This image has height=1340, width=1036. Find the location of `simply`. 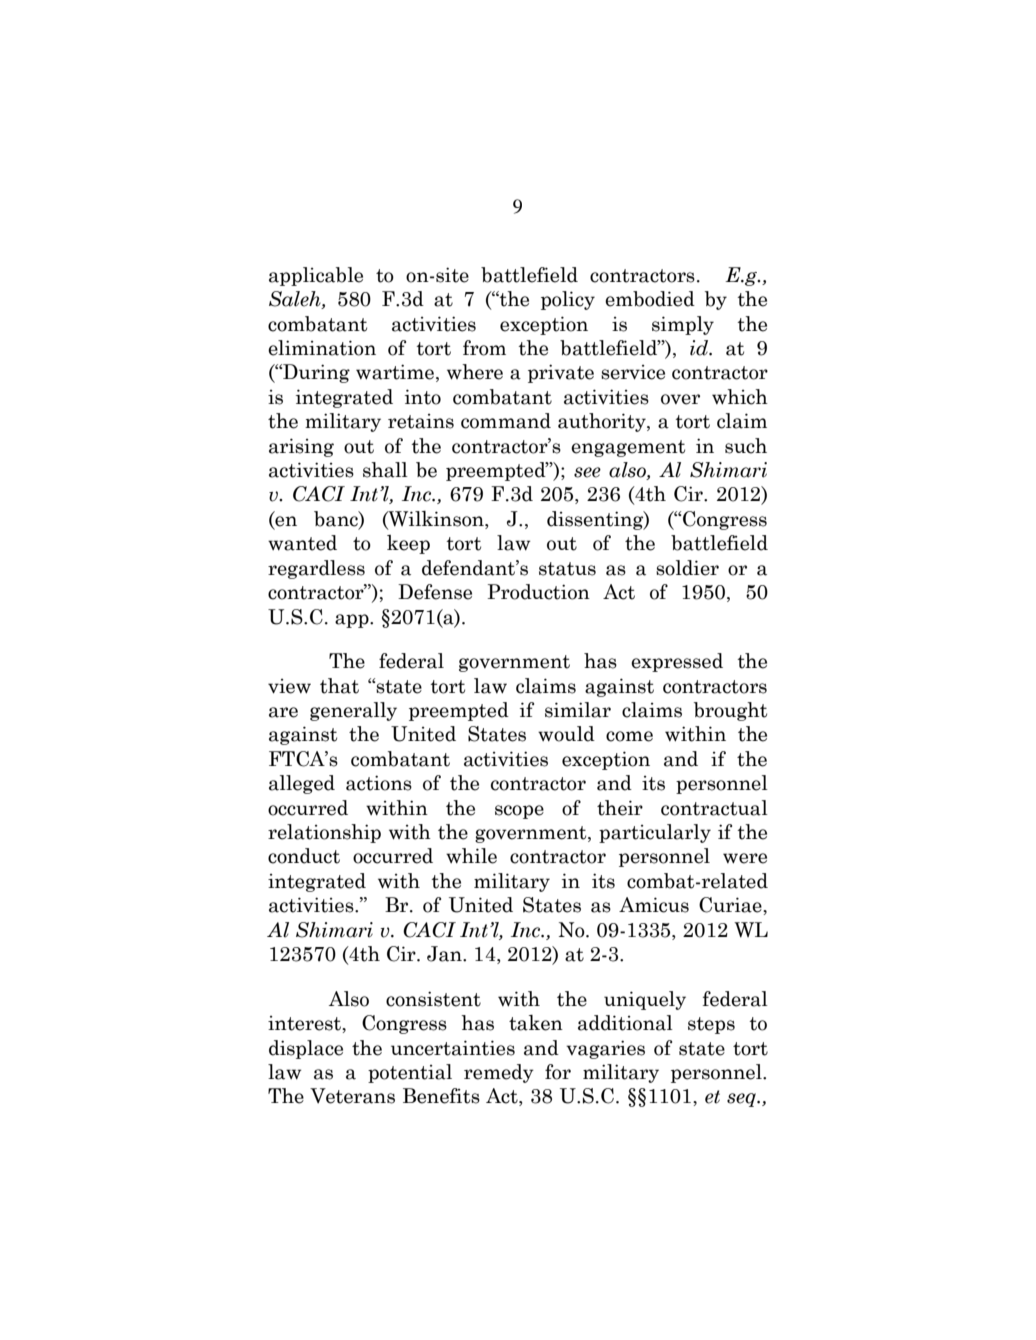

simply is located at coordinates (683, 325).
